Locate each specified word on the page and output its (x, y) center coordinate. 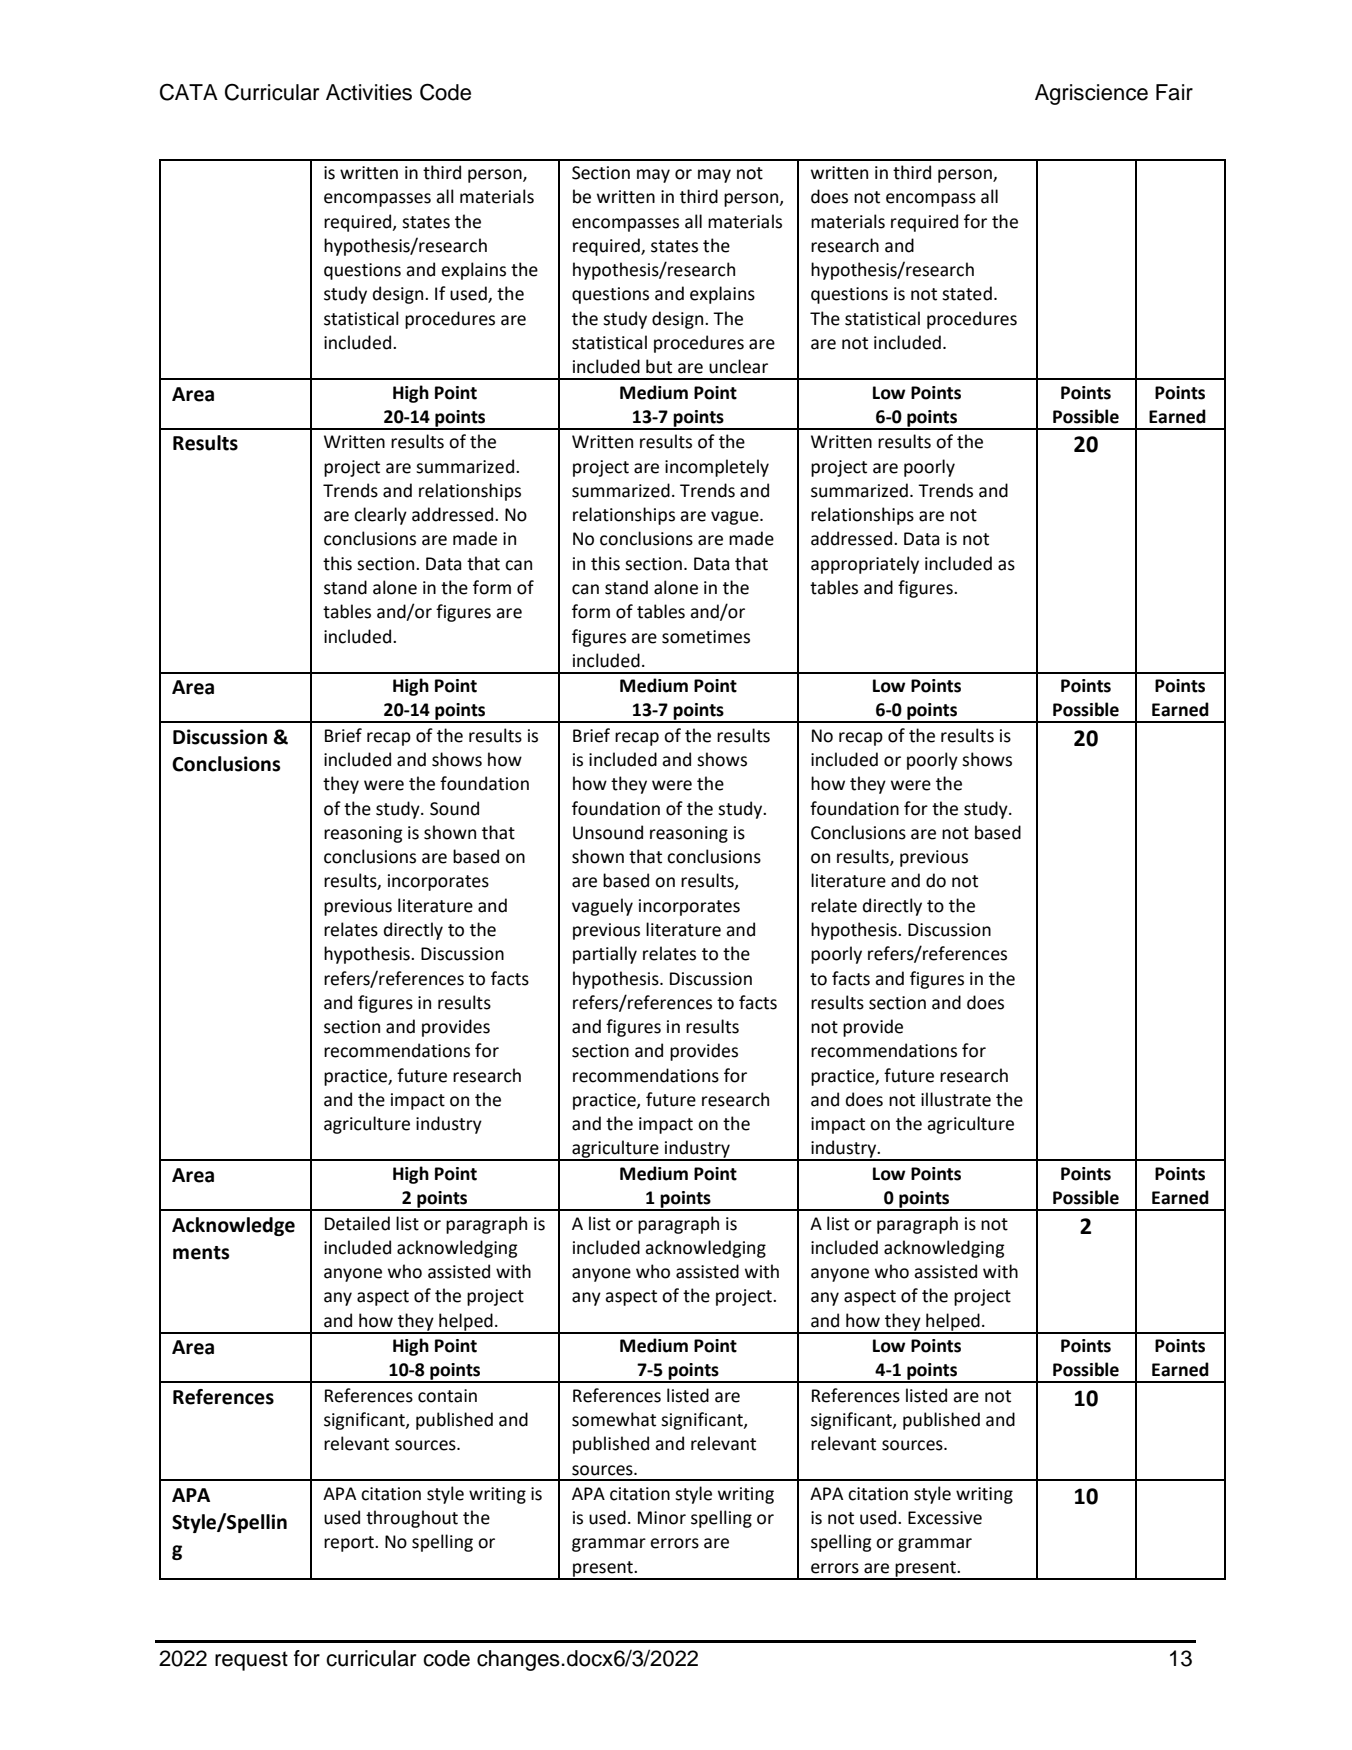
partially (605, 955)
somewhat (614, 1419)
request (251, 1661)
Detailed (357, 1223)
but (659, 366)
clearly (380, 516)
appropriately (865, 565)
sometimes (706, 637)
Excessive (945, 1518)
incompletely (717, 468)
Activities (369, 92)
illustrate (956, 1099)
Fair (1174, 92)
